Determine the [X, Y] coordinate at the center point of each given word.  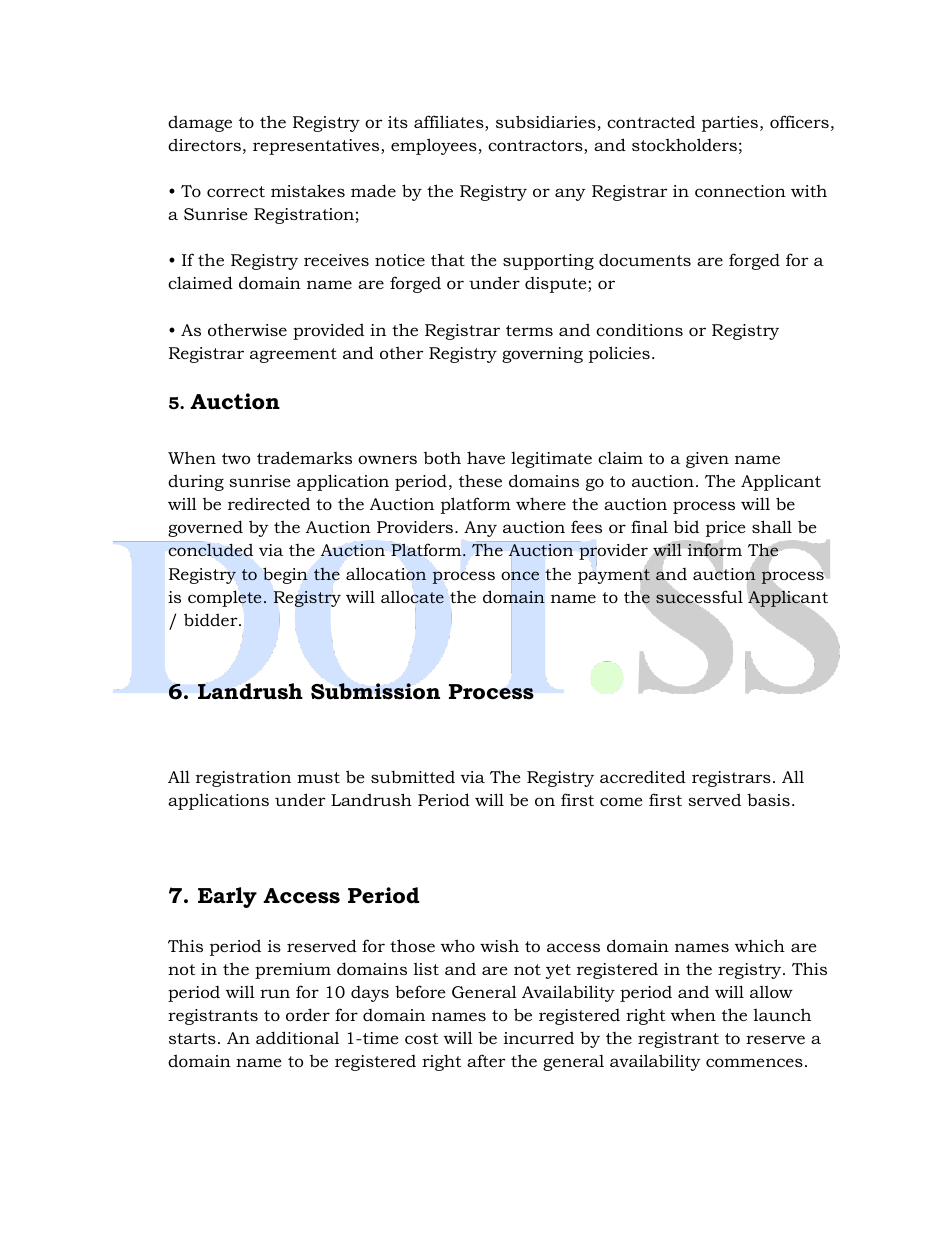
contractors [536, 147]
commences [754, 1062]
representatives [317, 147]
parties [731, 124]
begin [285, 575]
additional [297, 1037]
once [520, 575]
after [486, 1060]
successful [699, 597]
